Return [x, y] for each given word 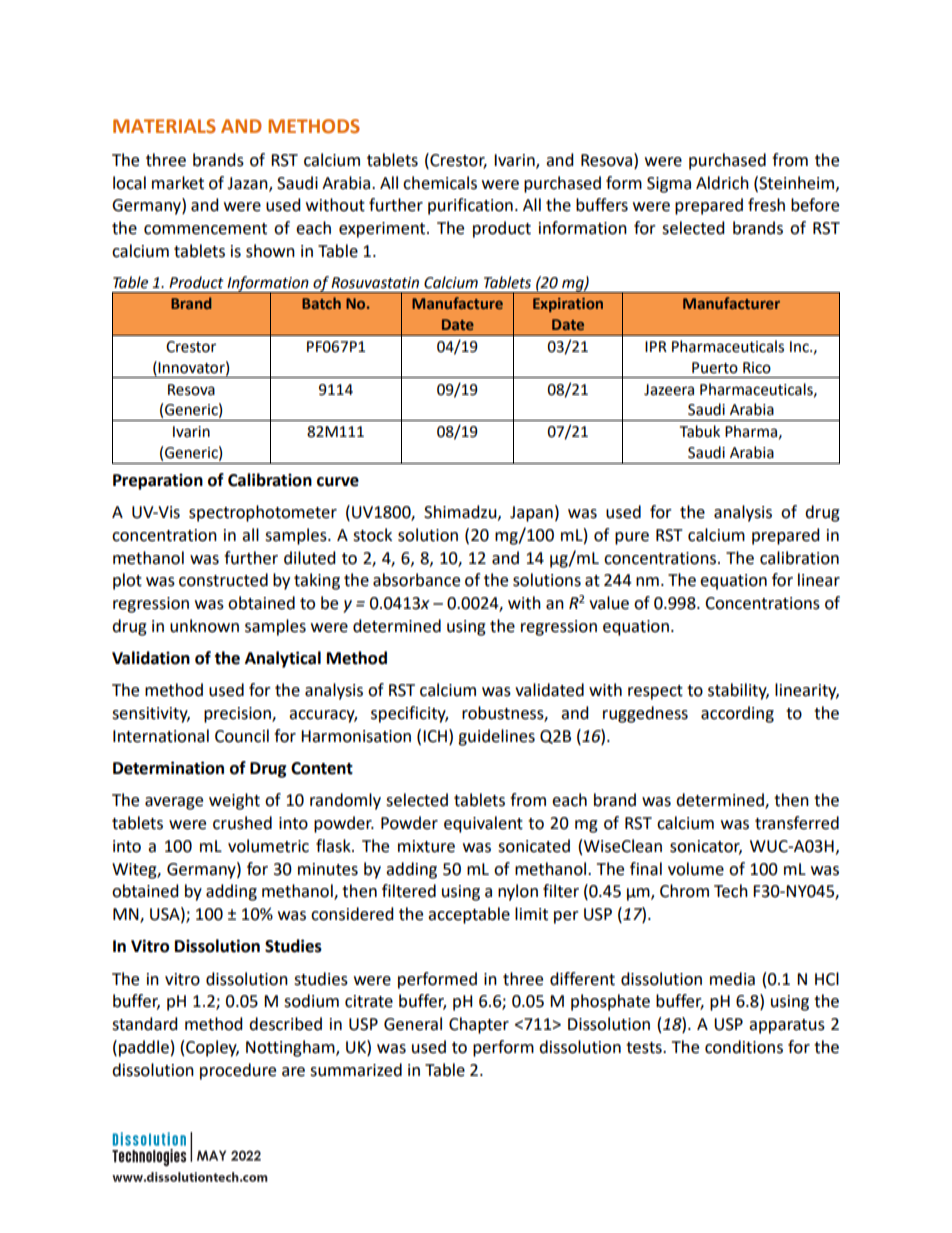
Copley [212, 1048]
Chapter [479, 1025]
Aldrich [722, 183]
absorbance [416, 580]
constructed [223, 580]
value [609, 603]
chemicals [440, 183]
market [178, 183]
